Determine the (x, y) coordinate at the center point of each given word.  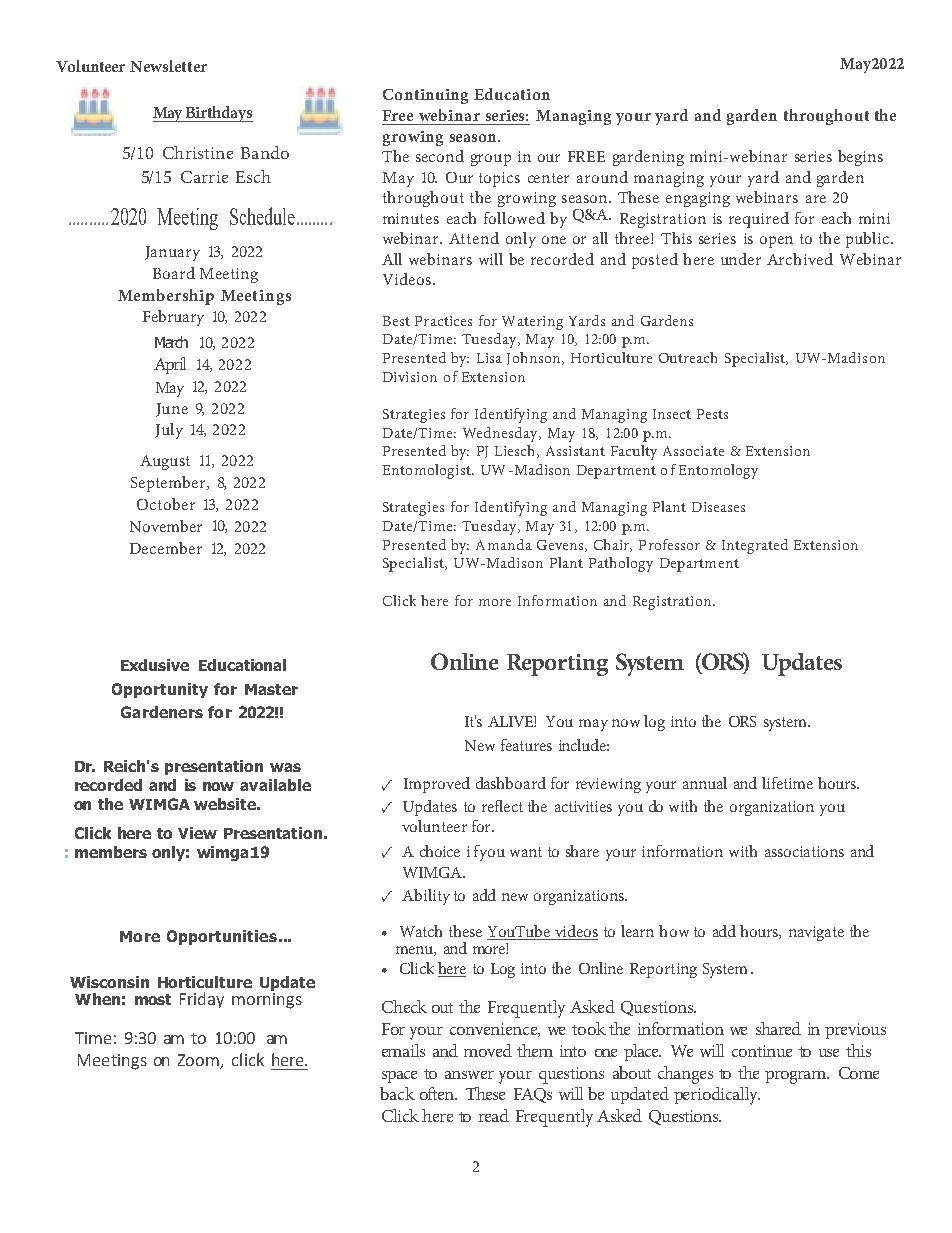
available (275, 785)
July (169, 431)
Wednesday (502, 434)
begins (860, 158)
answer (469, 1075)
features (526, 745)
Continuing (425, 96)
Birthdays (218, 114)
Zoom (199, 1061)
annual (705, 783)
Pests (712, 414)
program (797, 1077)
